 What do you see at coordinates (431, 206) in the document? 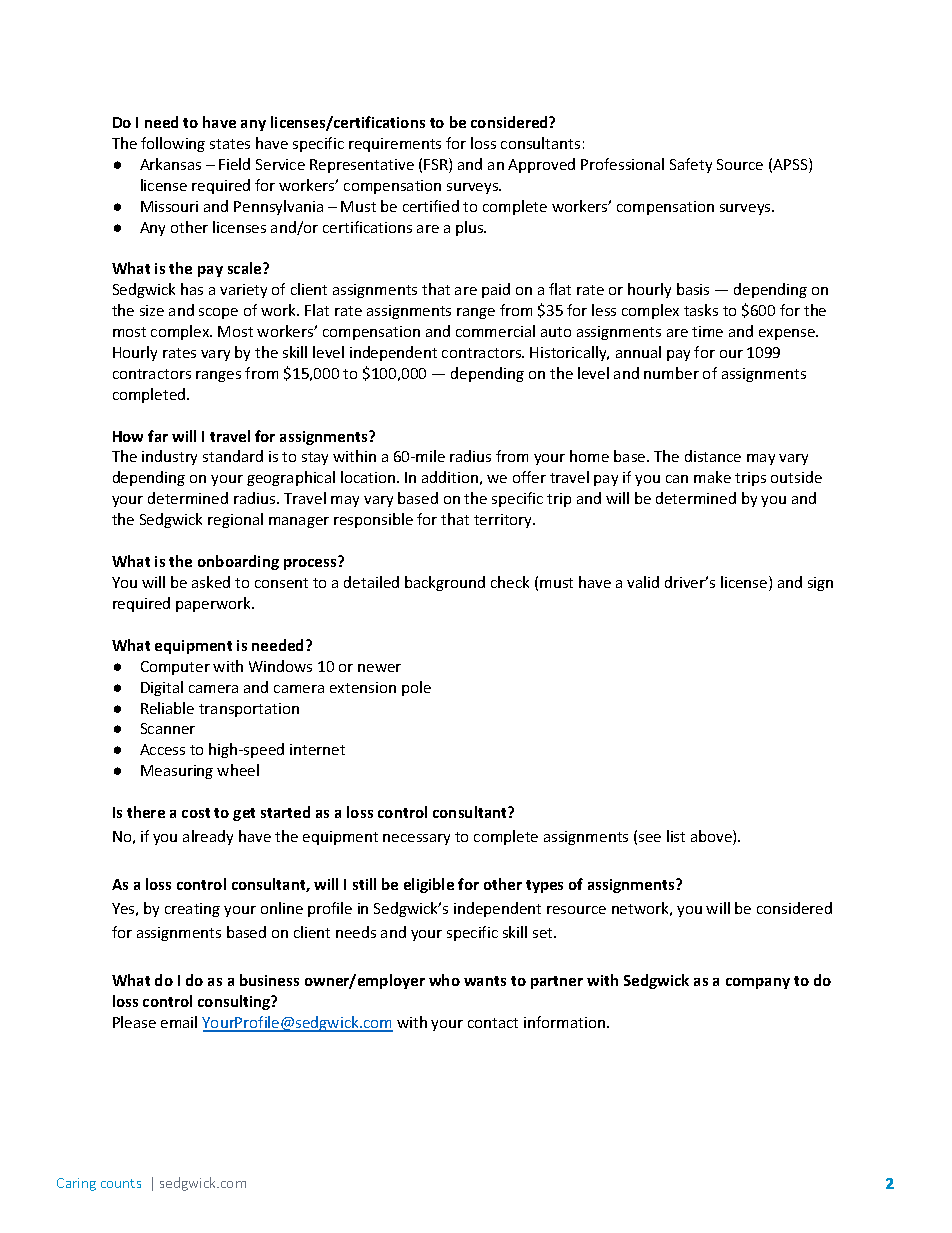
I see `certified` at bounding box center [431, 206].
